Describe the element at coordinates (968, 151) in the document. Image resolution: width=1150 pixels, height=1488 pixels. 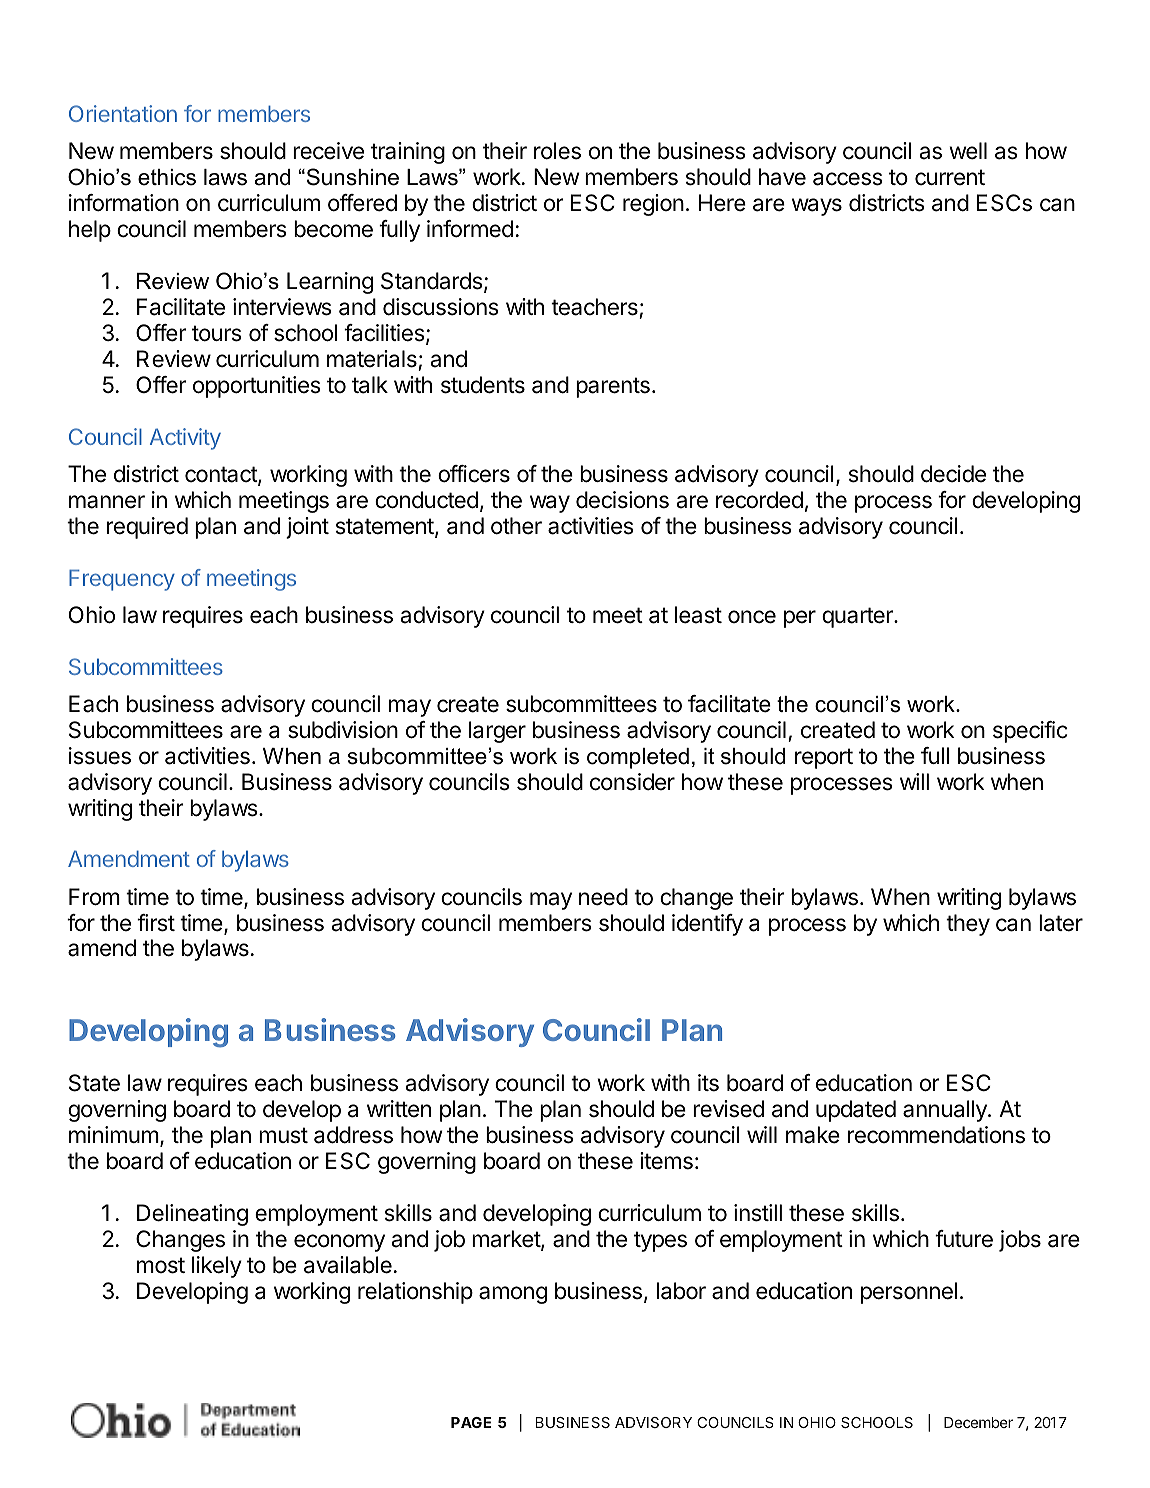
I see `well` at that location.
